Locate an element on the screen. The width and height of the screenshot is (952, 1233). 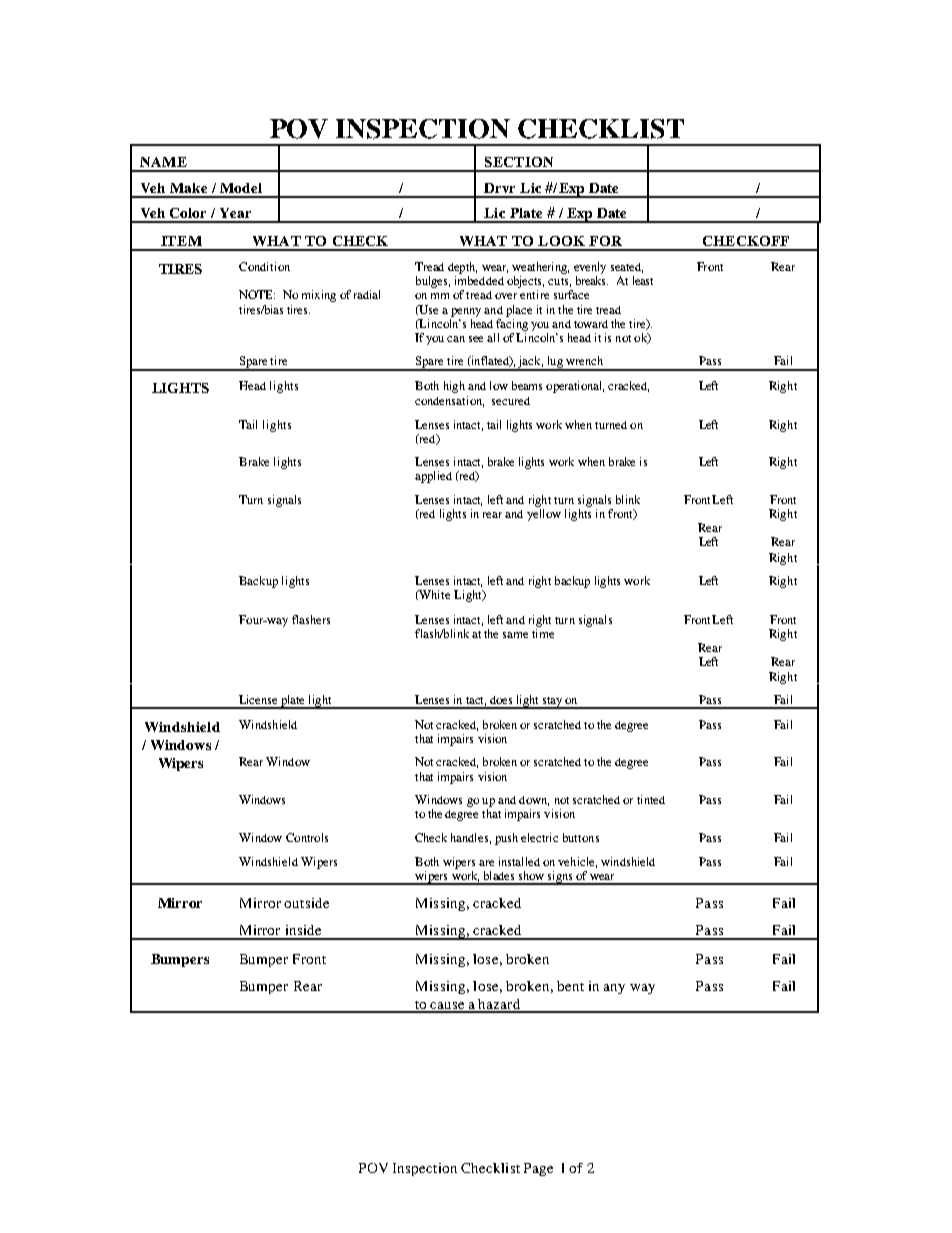
Page is located at coordinates (538, 1169).
